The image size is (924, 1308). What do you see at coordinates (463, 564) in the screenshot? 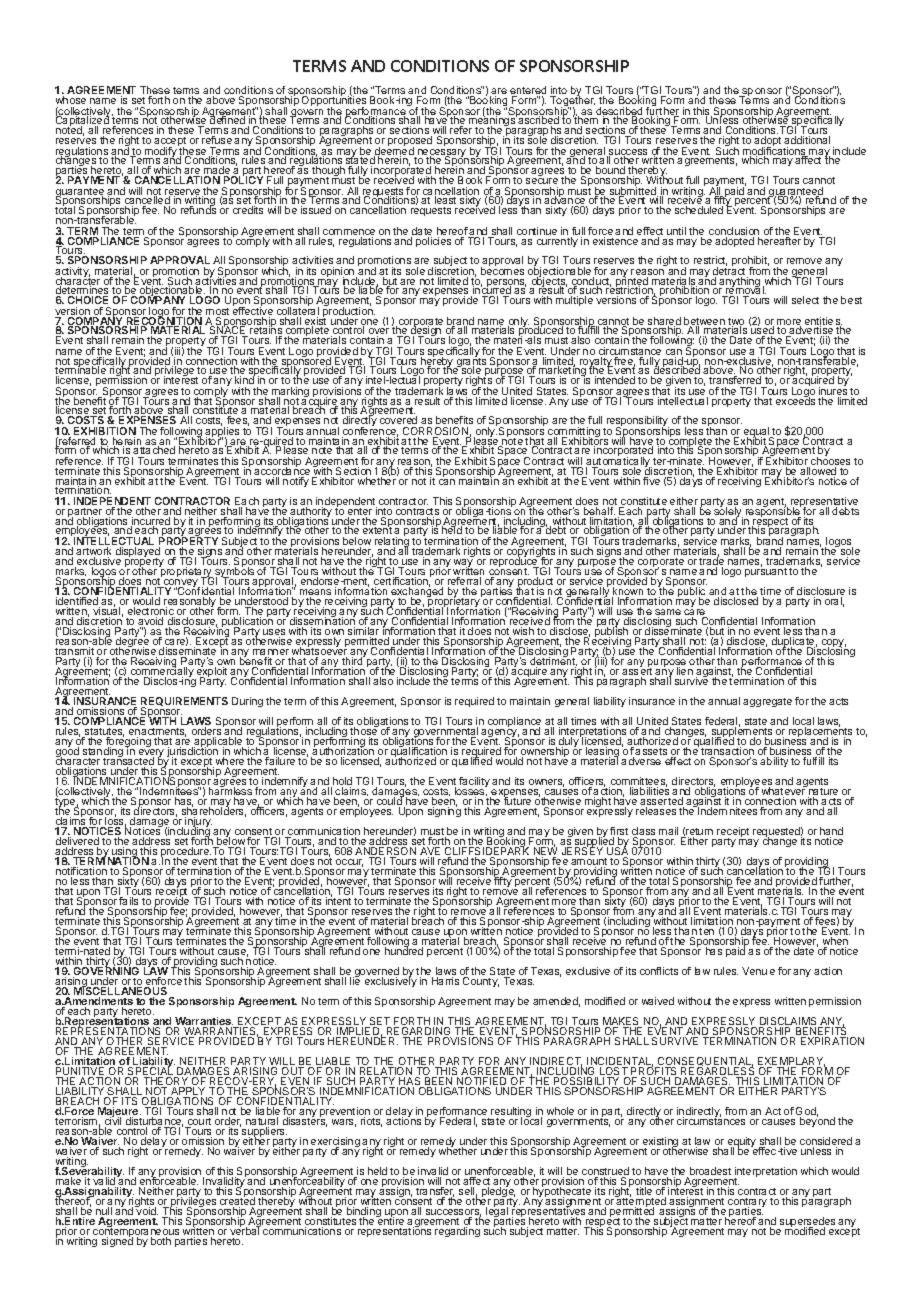
I see `way` at bounding box center [463, 564].
